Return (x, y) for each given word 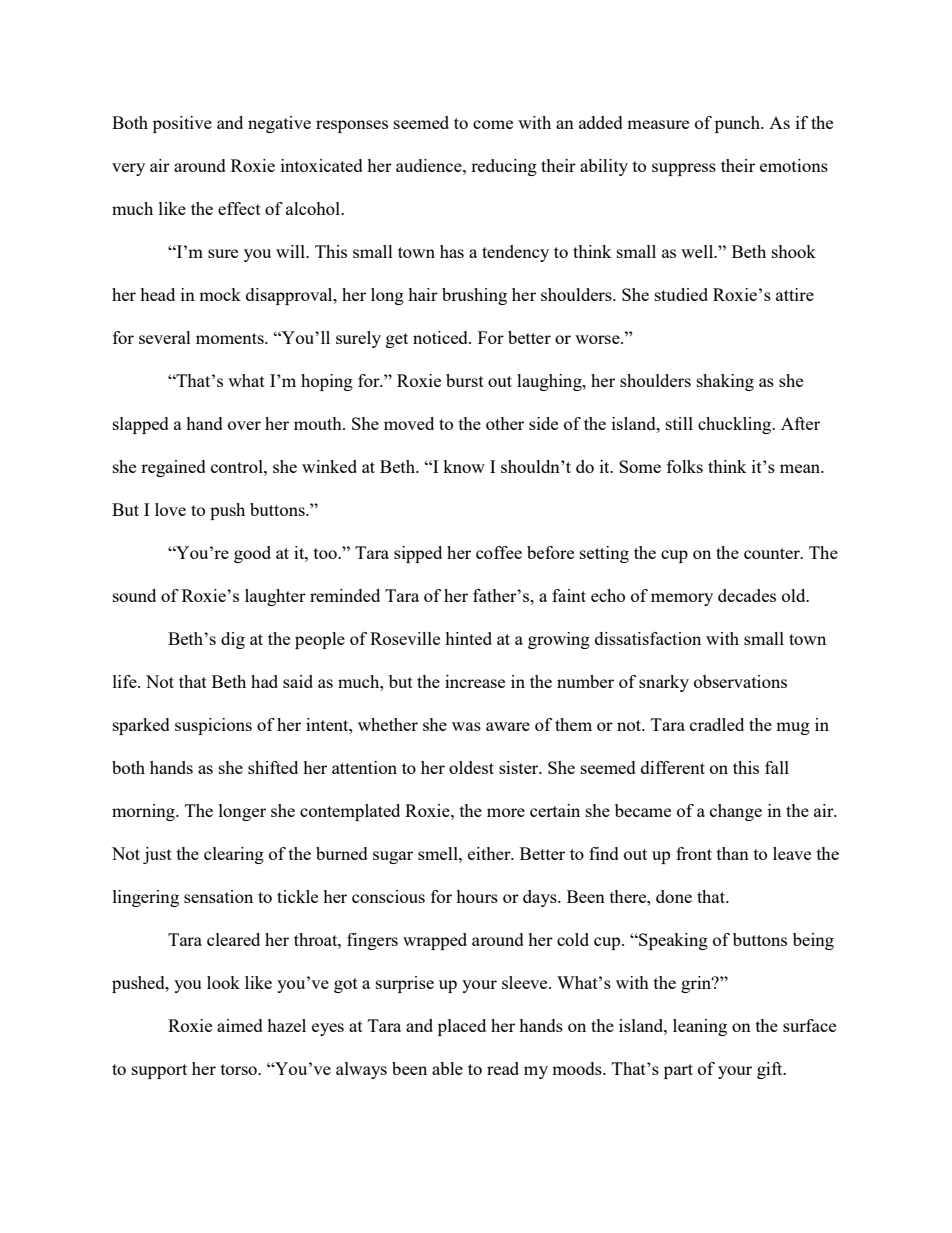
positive (182, 124)
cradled (717, 724)
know (464, 466)
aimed (240, 1025)
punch (739, 124)
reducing (504, 167)
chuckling (736, 425)
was (466, 726)
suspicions (213, 726)
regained (173, 468)
